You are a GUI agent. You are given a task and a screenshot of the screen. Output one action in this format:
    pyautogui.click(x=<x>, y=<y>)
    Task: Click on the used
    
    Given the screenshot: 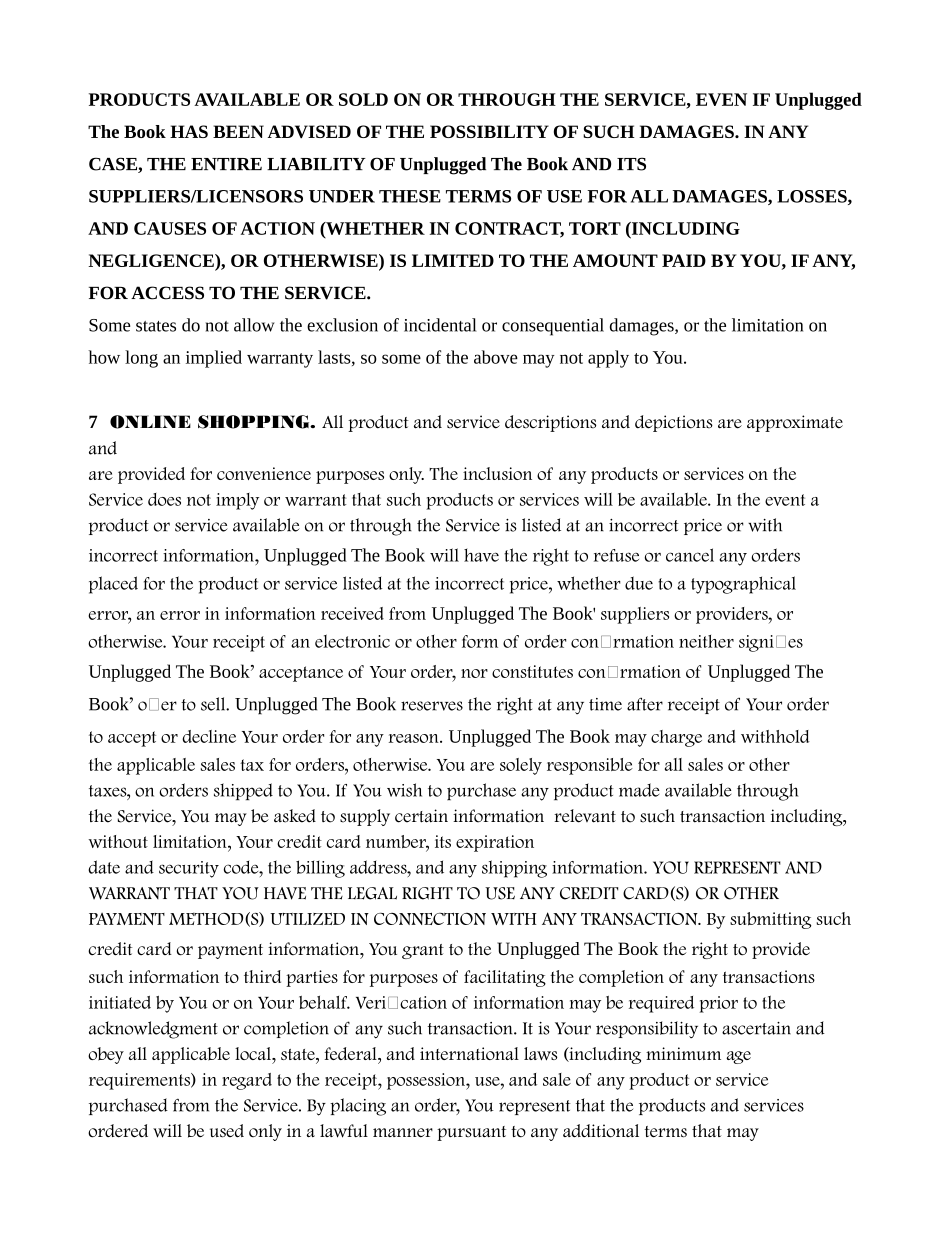 What is the action you would take?
    pyautogui.click(x=227, y=1131)
